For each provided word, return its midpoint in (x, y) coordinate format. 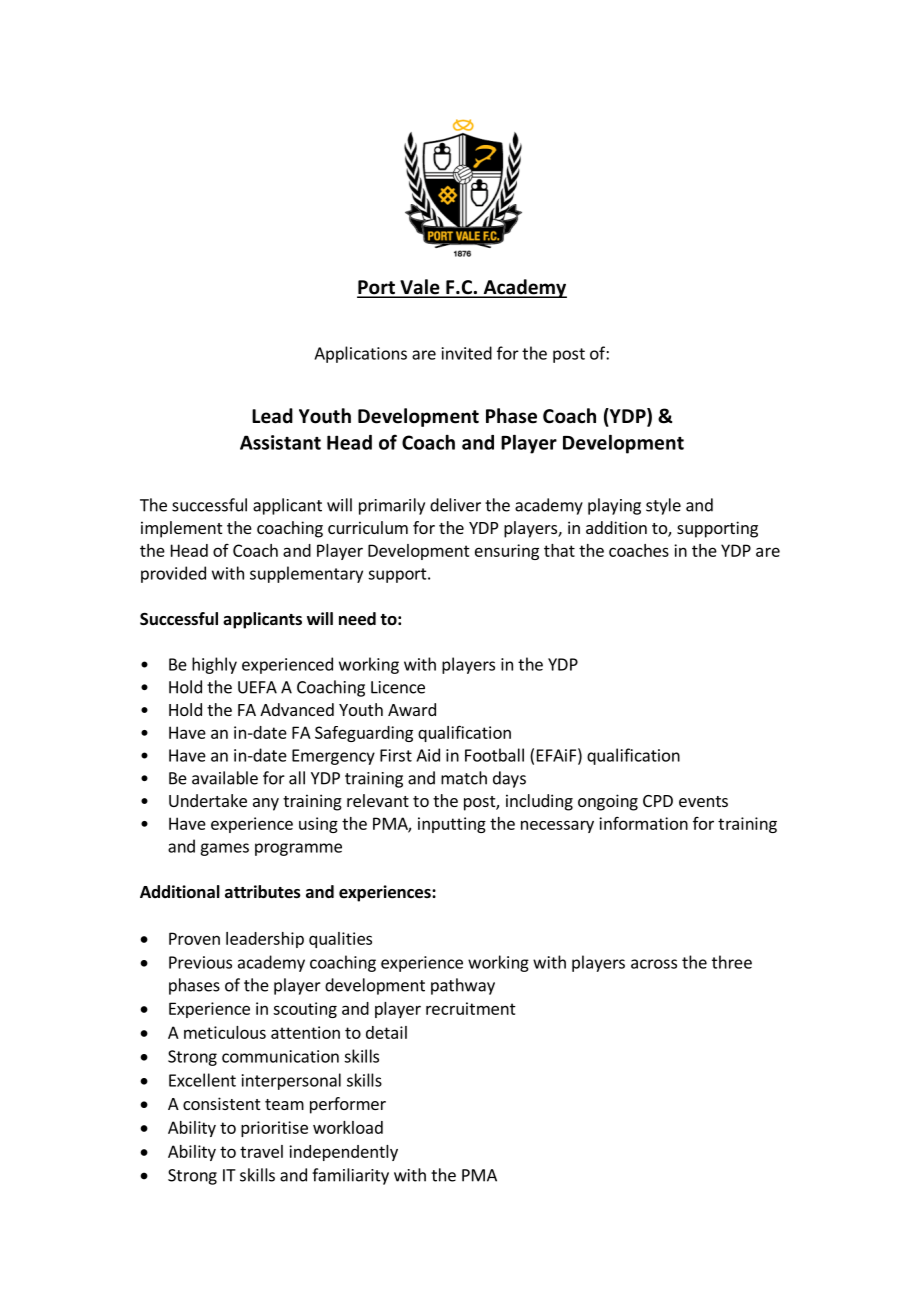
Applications (360, 354)
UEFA (257, 687)
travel (261, 1151)
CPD (658, 801)
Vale (420, 288)
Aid (428, 755)
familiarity (350, 1176)
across (654, 964)
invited (467, 353)
